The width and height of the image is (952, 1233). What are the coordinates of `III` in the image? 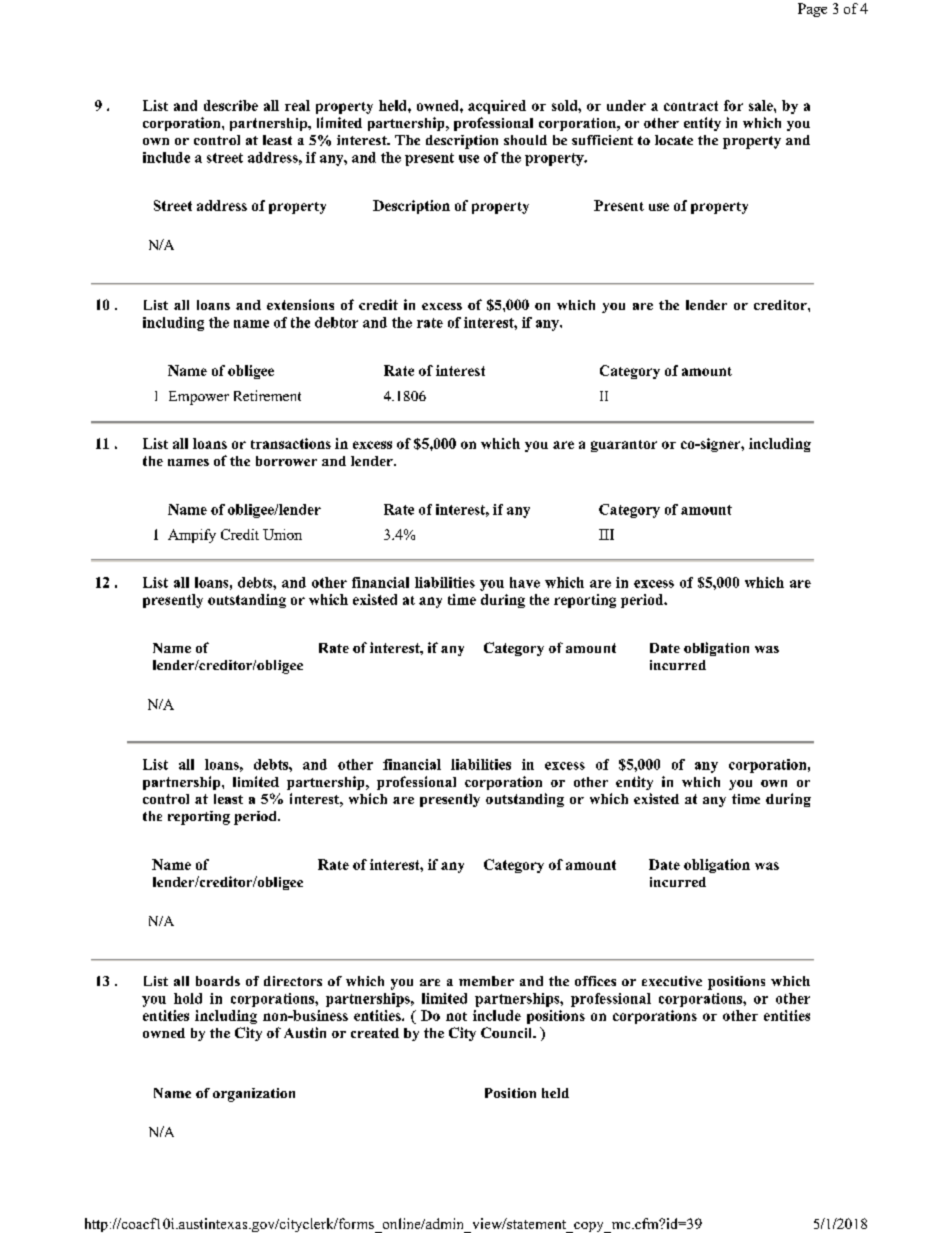 It's located at (606, 534).
